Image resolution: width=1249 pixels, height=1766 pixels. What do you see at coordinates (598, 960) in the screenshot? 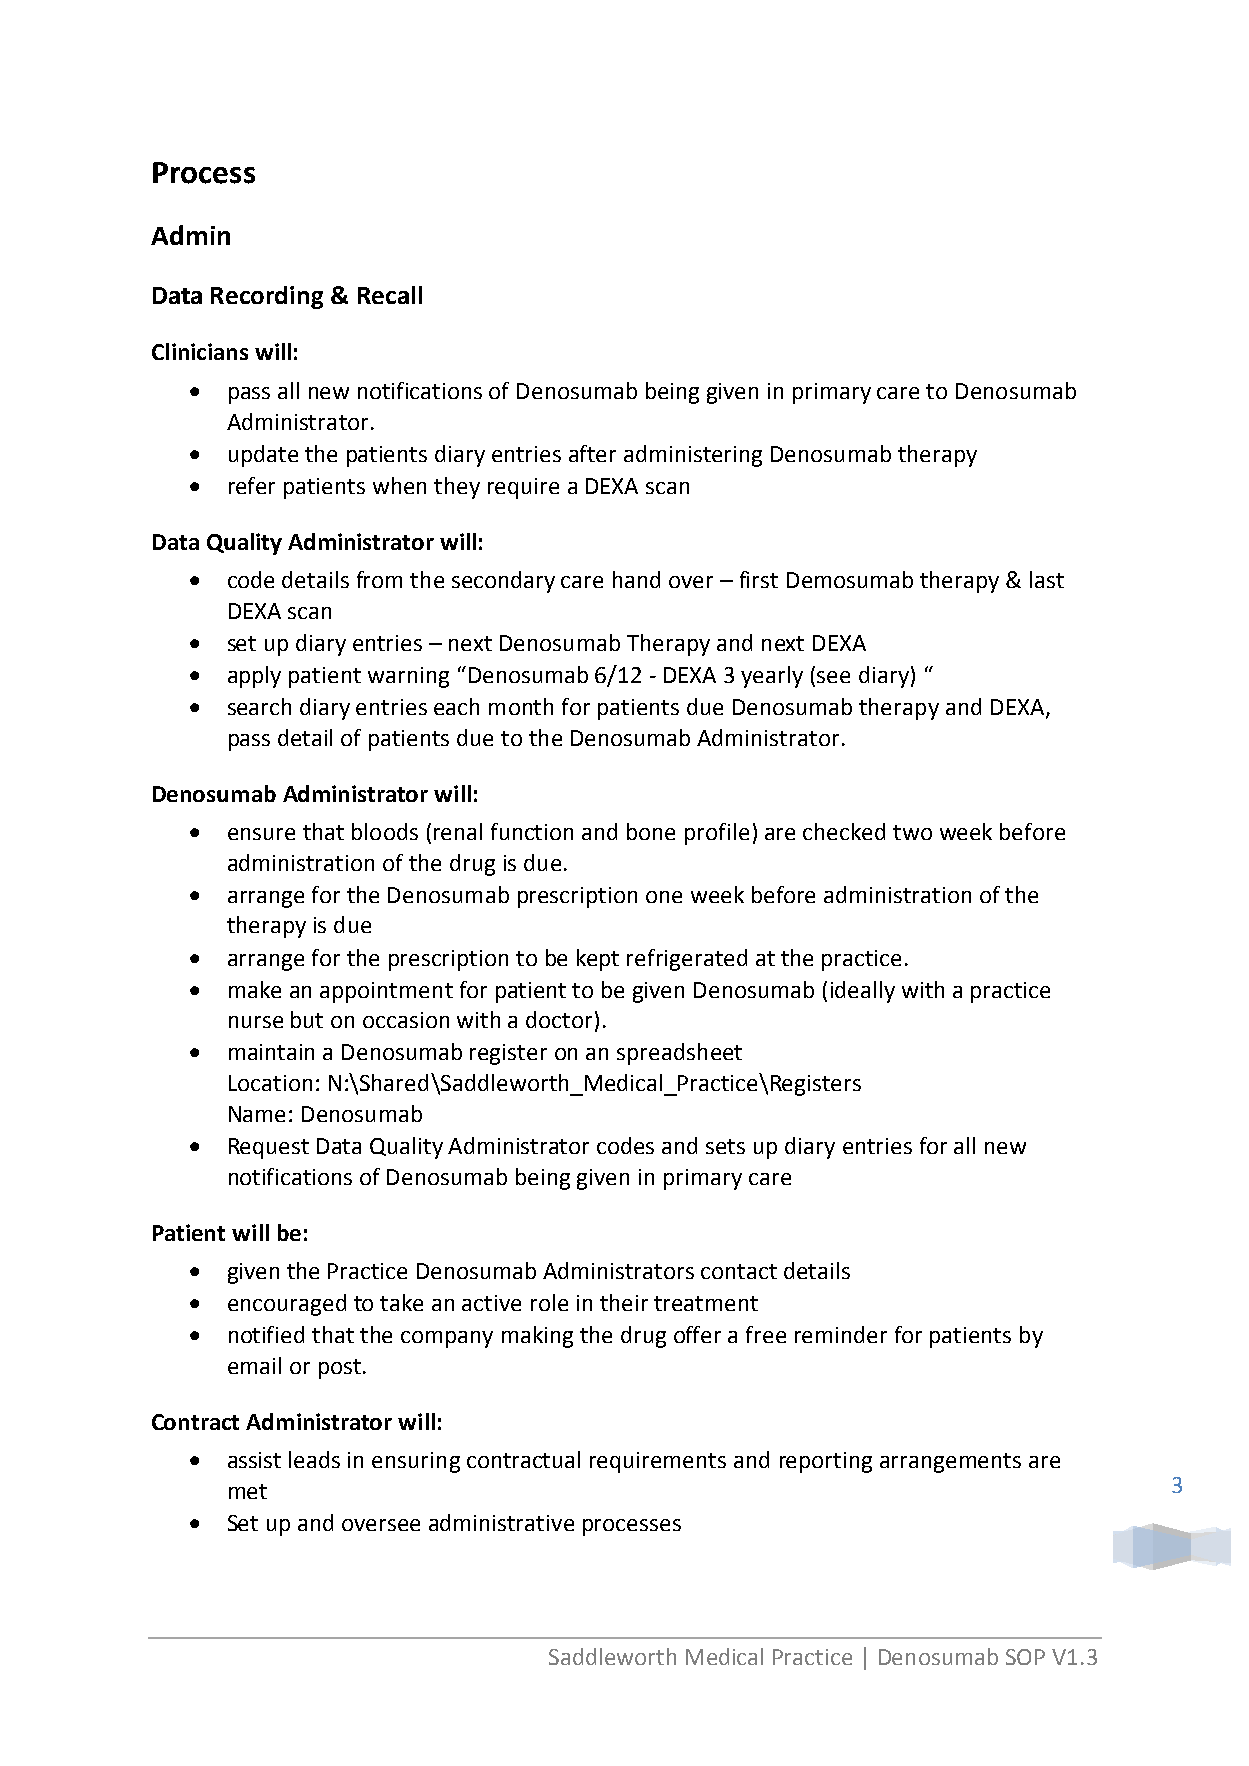
I see `kept` at bounding box center [598, 960].
